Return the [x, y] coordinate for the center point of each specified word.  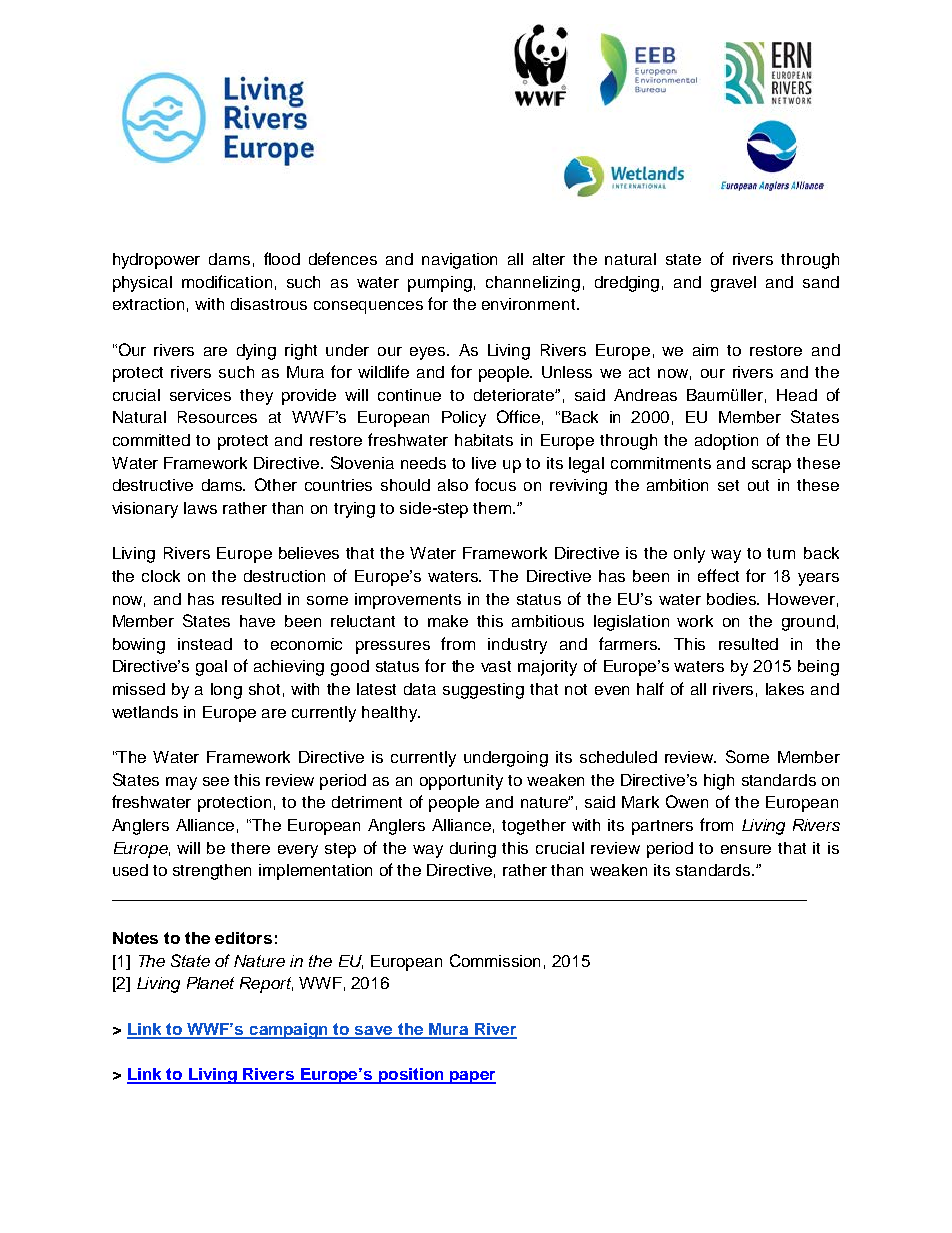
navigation [459, 261]
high [719, 782]
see [216, 781]
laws [200, 508]
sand [821, 282]
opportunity [461, 782]
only [689, 555]
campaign [289, 1031]
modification [227, 281]
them [493, 508]
